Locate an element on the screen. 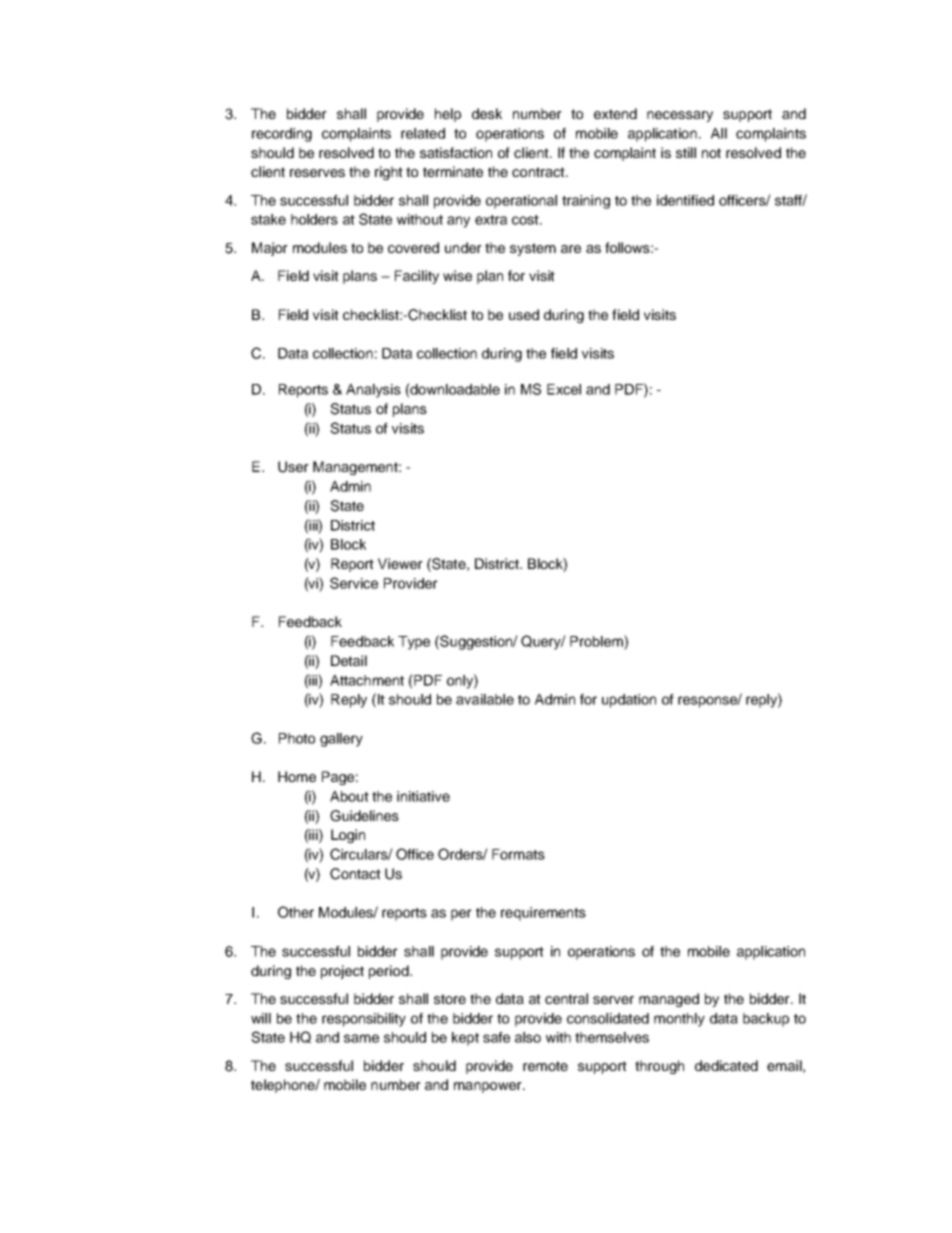  available is located at coordinates (485, 699).
